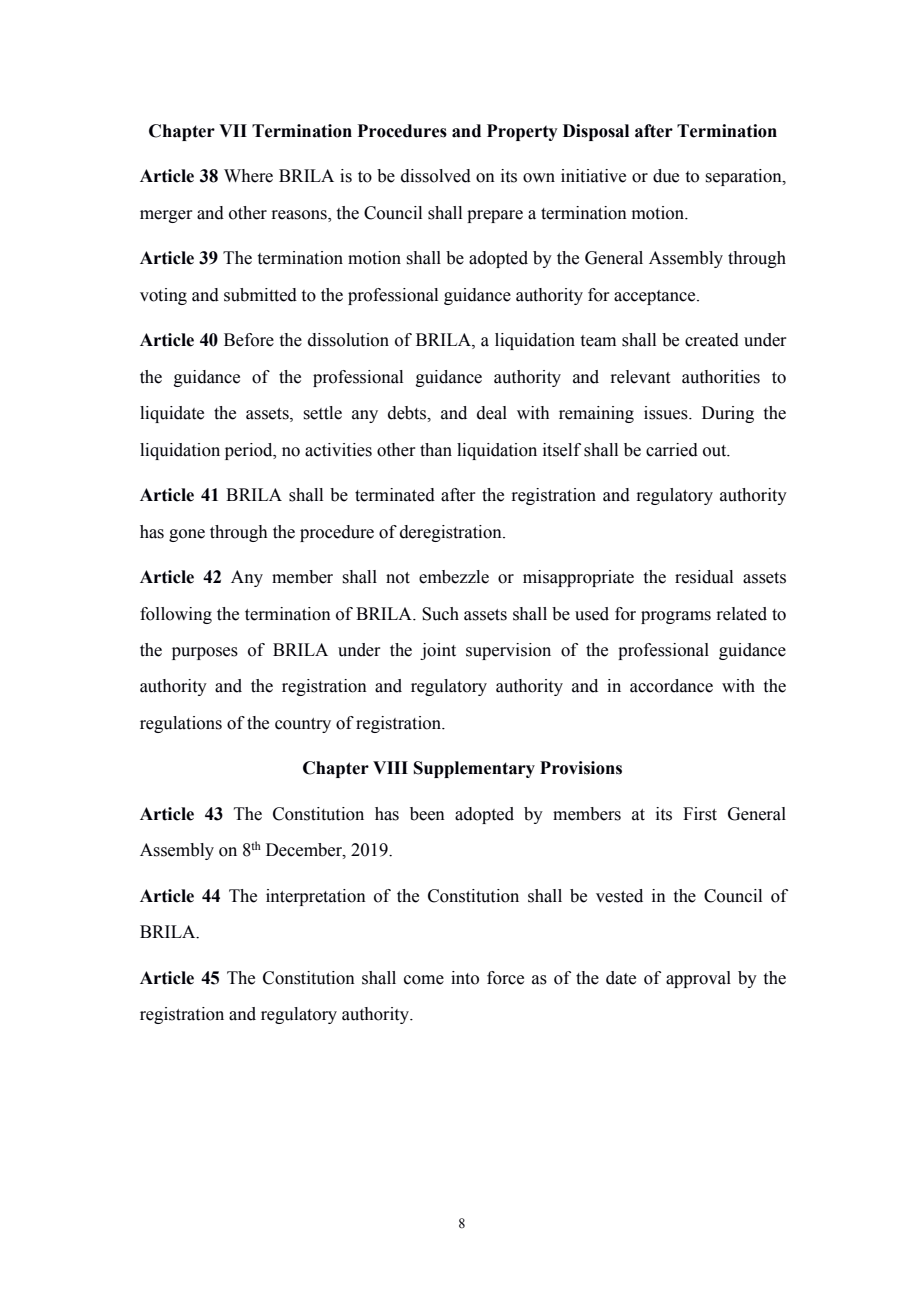 The height and width of the screenshot is (1308, 924). I want to click on interpretation, so click(316, 897).
